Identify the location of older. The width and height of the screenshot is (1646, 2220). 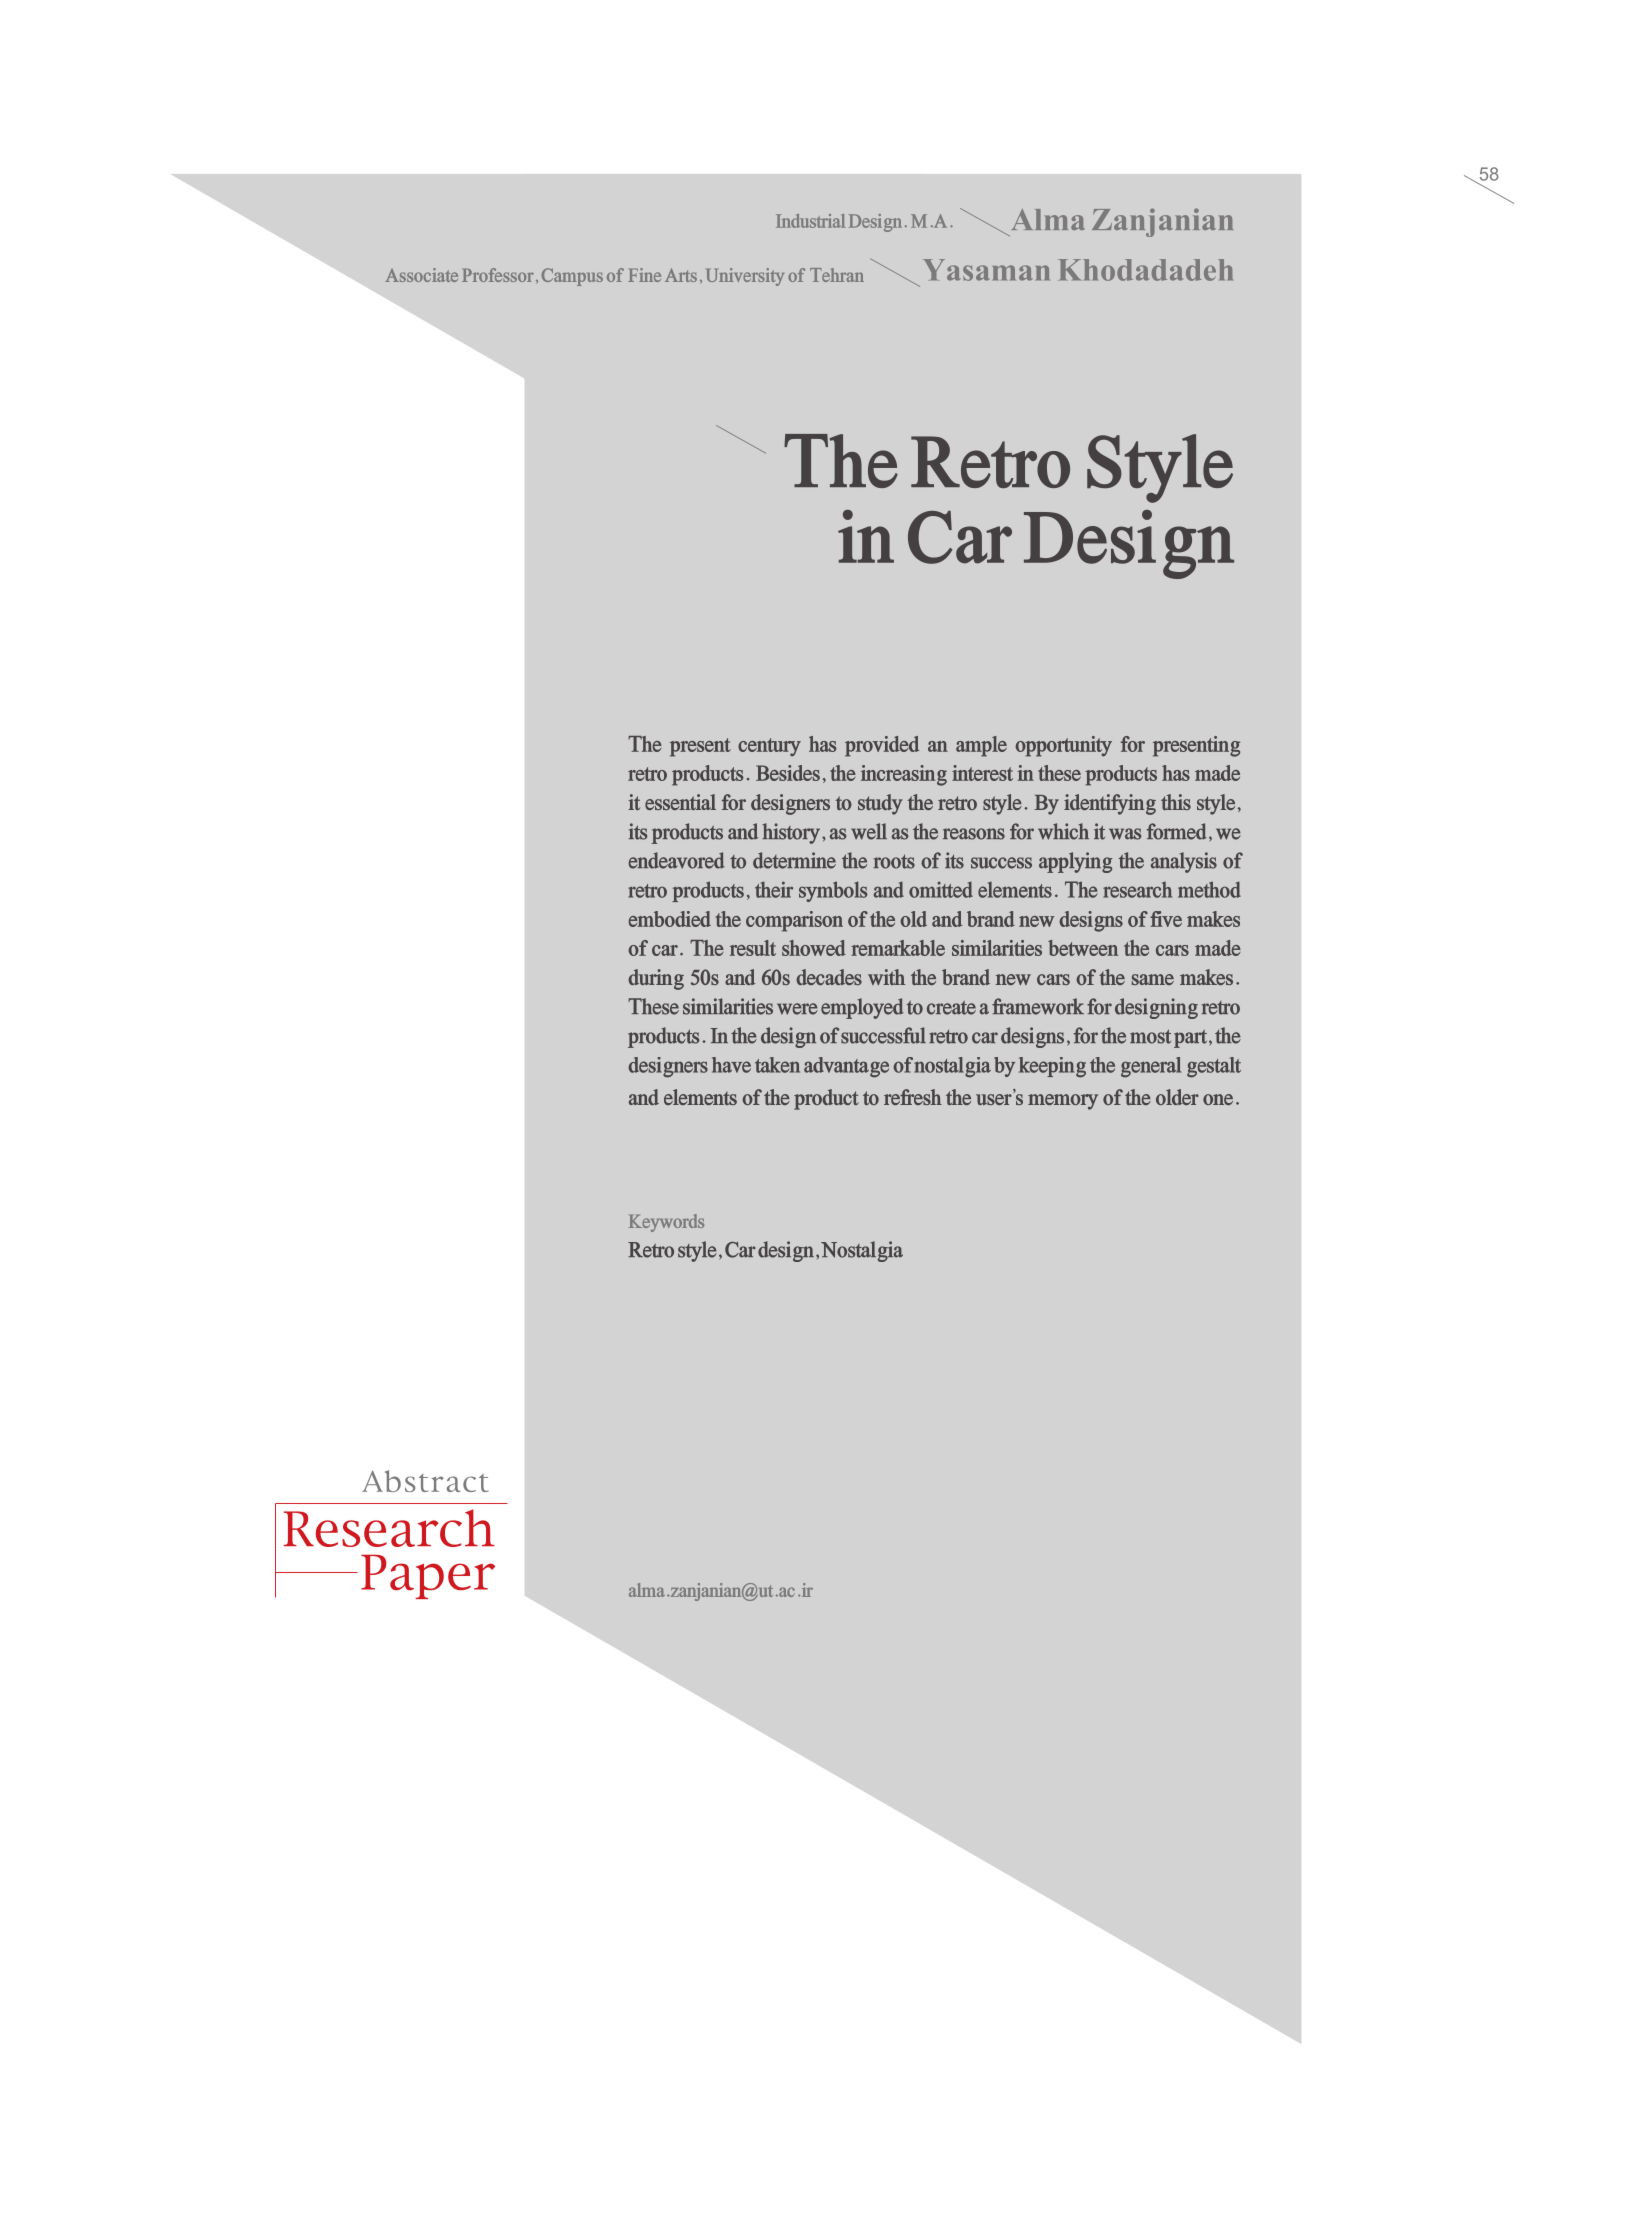
(1177, 1097).
